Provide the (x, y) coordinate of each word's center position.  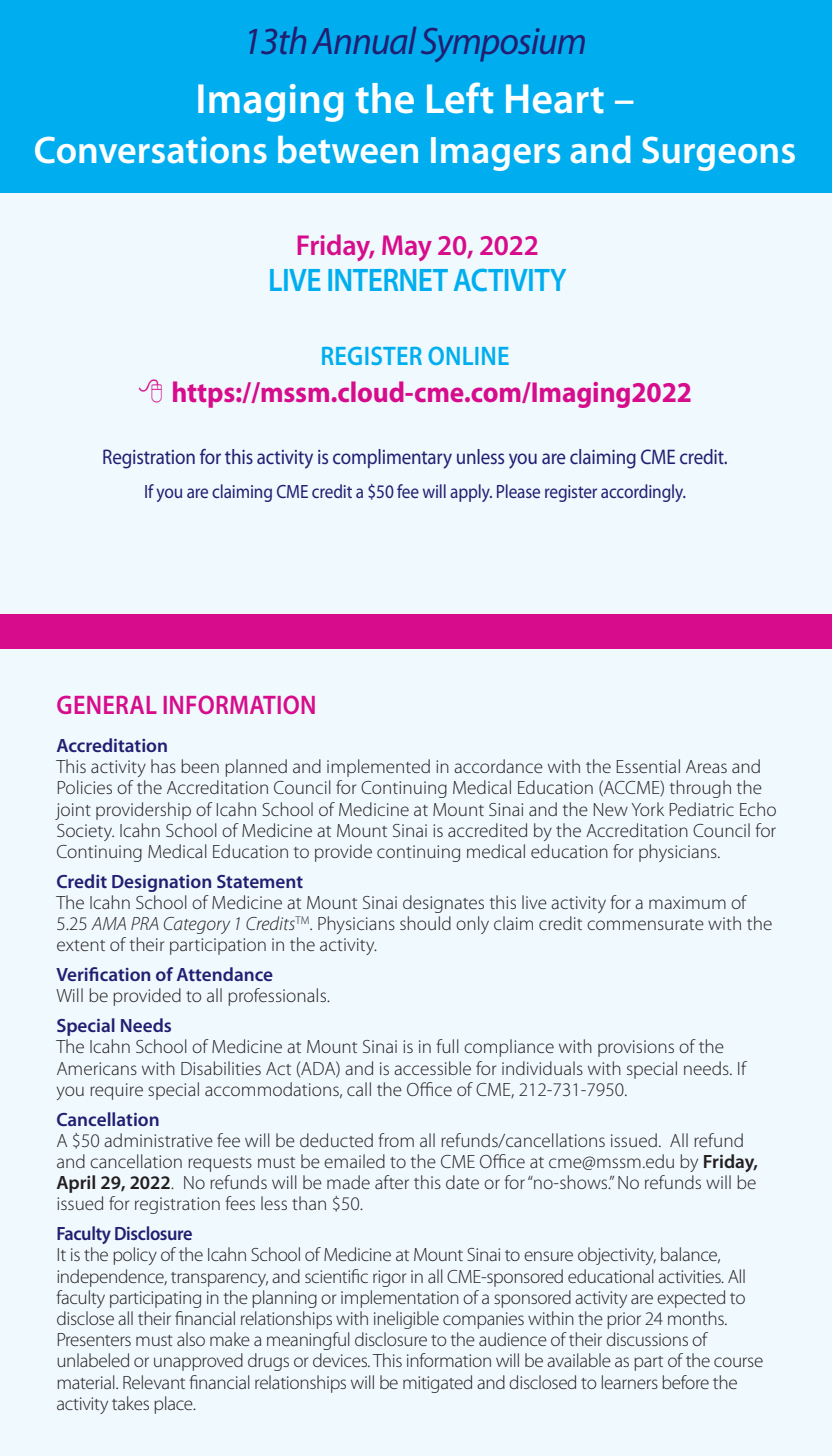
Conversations (151, 150)
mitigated (437, 1384)
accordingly (643, 493)
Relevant (154, 1382)
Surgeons (718, 154)
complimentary (392, 459)
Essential (648, 766)
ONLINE (468, 355)
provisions (636, 1048)
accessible (432, 1068)
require (116, 1091)
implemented (378, 768)
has (163, 766)
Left (460, 98)
